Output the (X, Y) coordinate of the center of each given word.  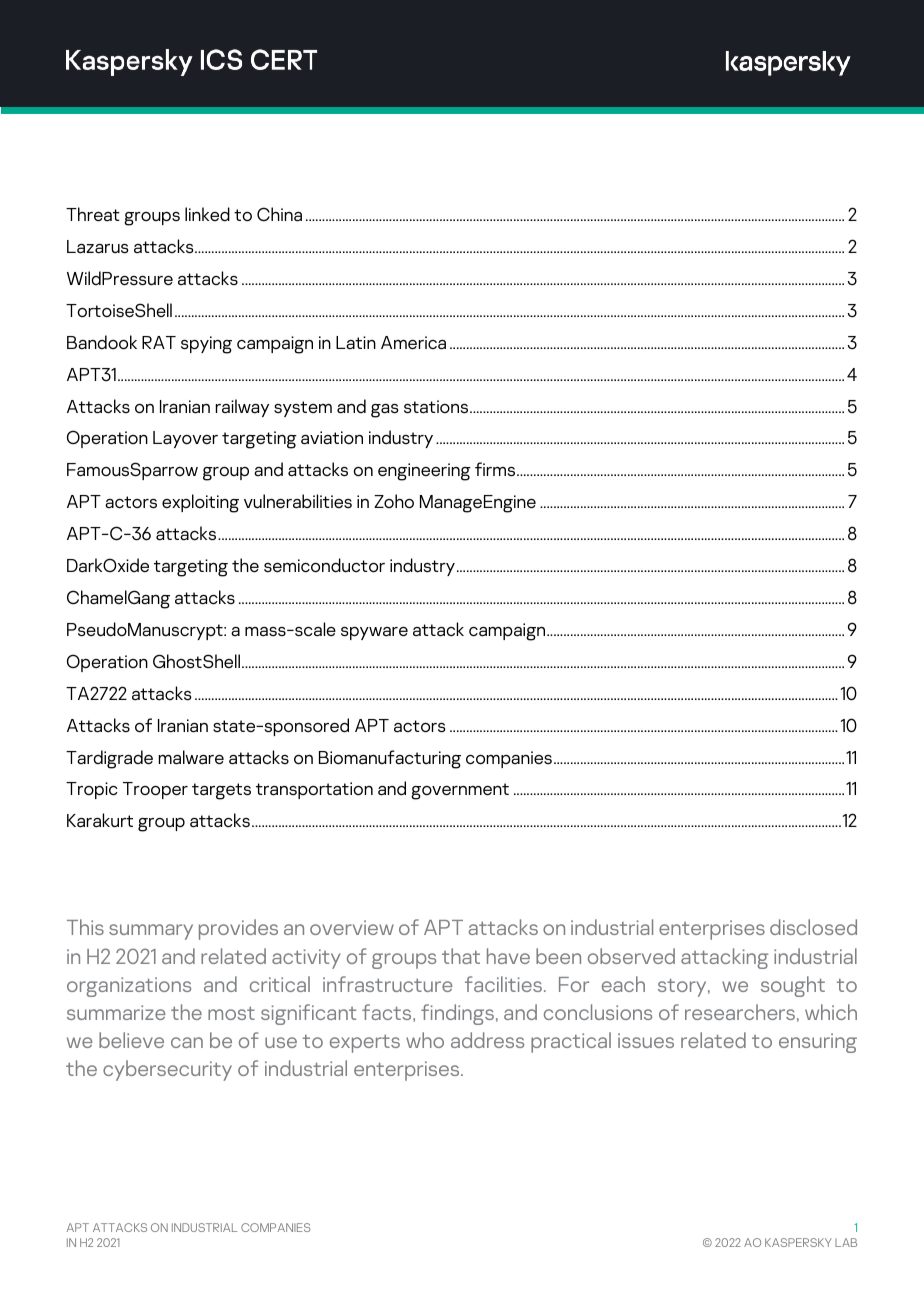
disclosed (813, 927)
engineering (424, 472)
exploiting (200, 503)
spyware (374, 633)
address (487, 1040)
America (413, 343)
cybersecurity (167, 1070)
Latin (356, 342)
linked (207, 214)
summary (151, 932)
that (461, 956)
